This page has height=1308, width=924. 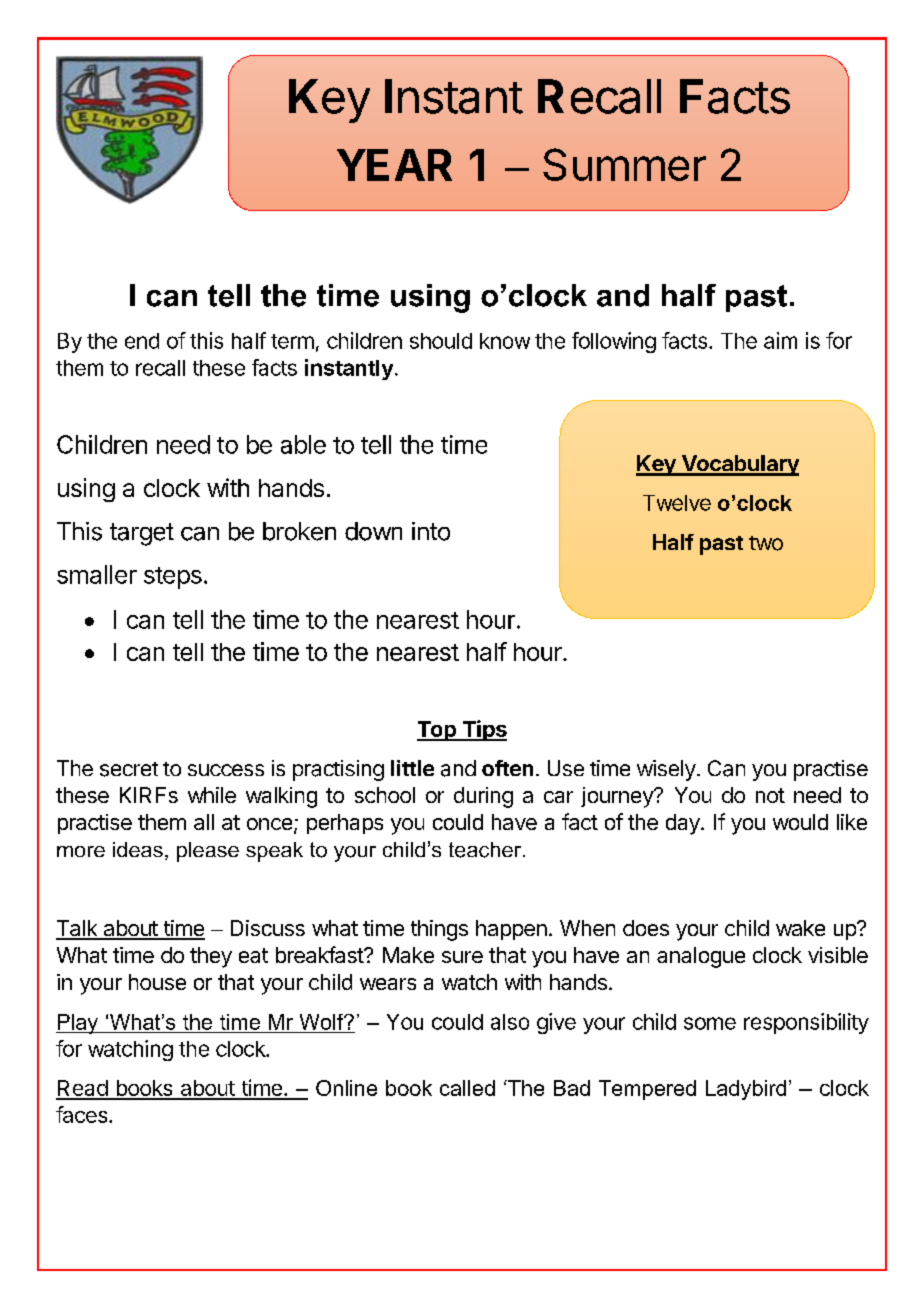 I want to click on into, so click(x=431, y=531).
